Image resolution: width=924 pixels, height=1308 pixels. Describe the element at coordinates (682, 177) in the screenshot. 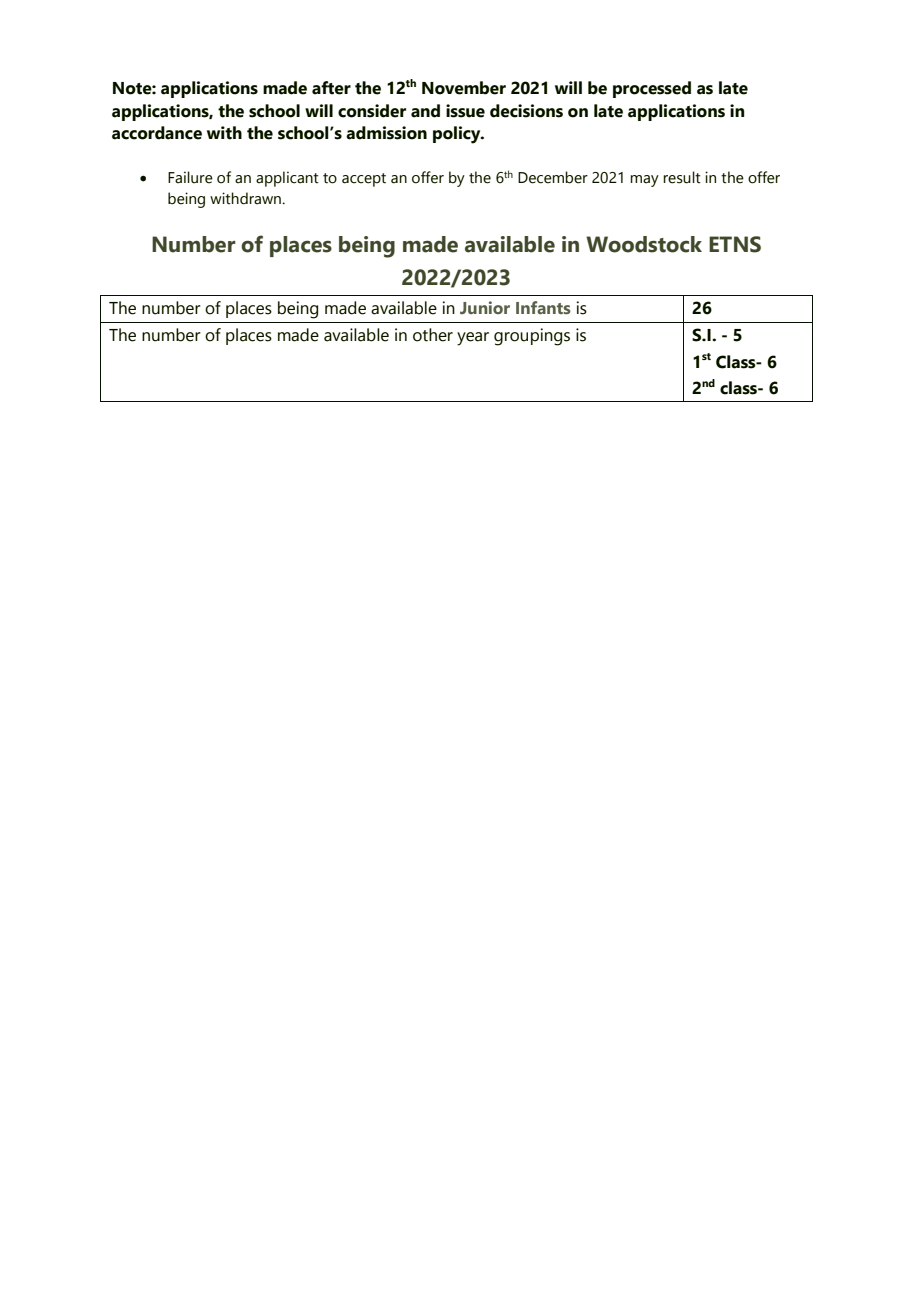

I see `result` at that location.
